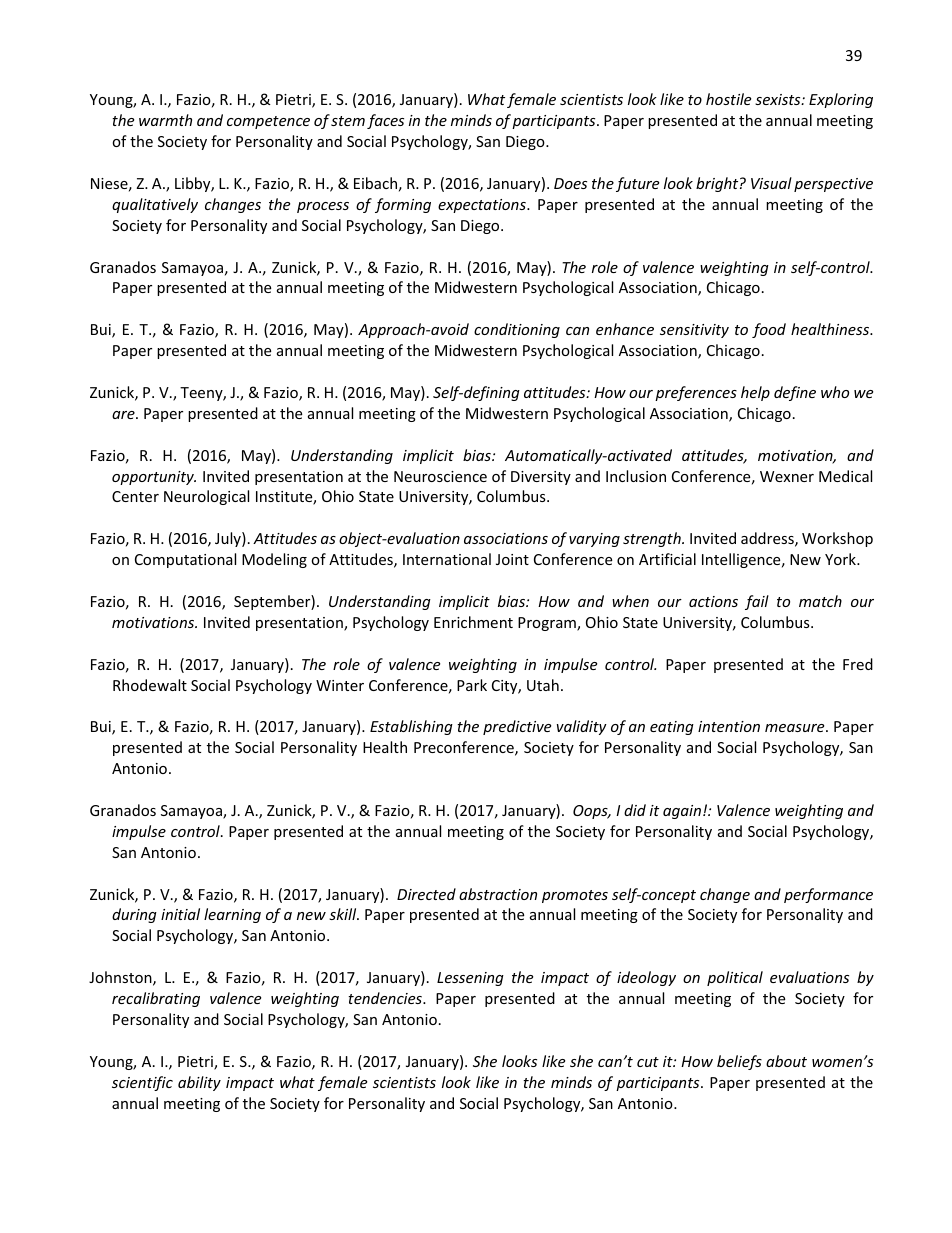 The width and height of the document is (952, 1233). Describe the element at coordinates (796, 728) in the document. I see `measure` at that location.
